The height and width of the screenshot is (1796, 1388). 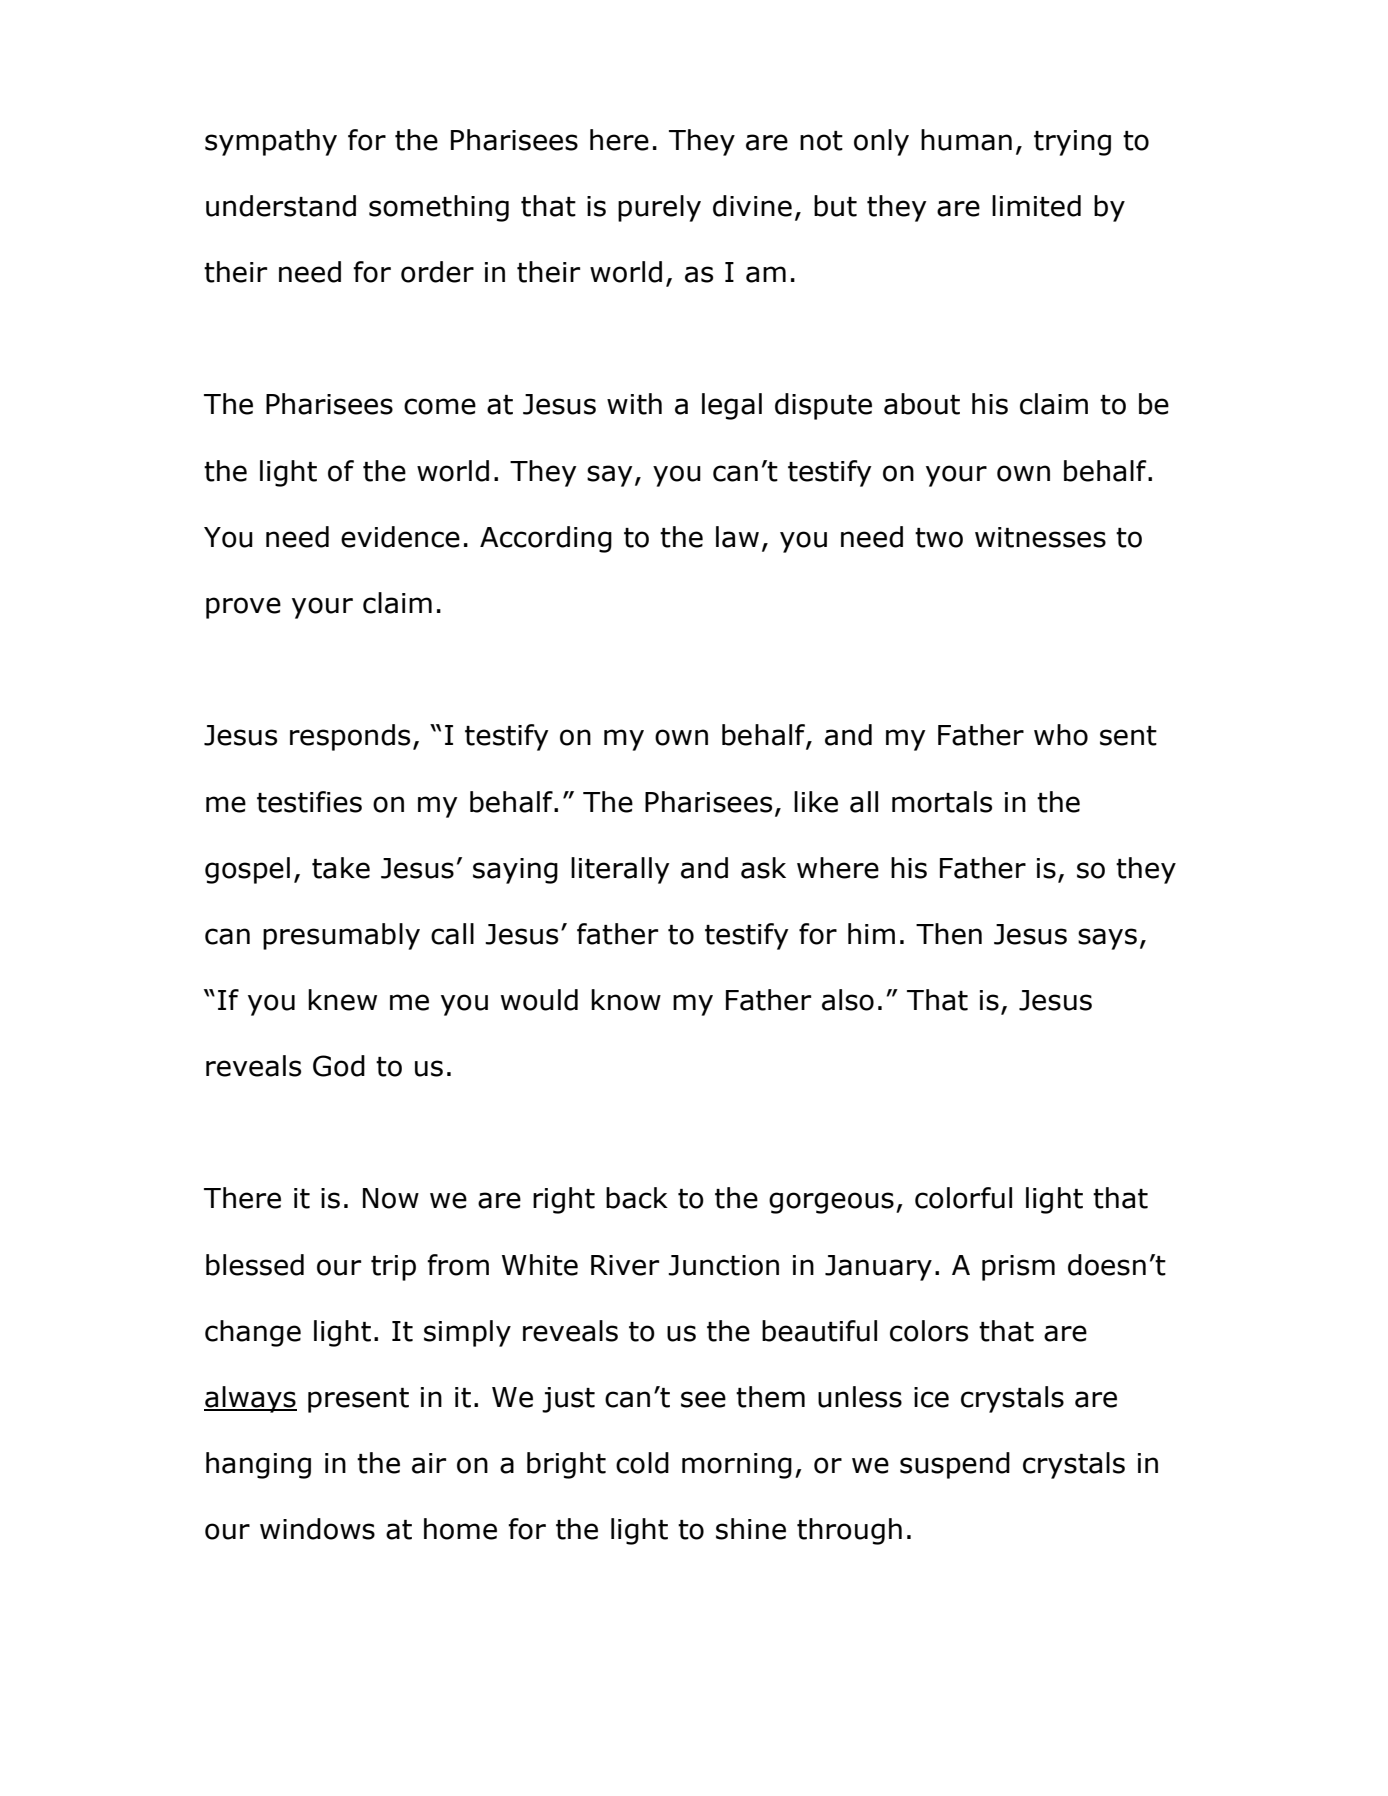 What do you see at coordinates (659, 208) in the screenshot?
I see `purely` at bounding box center [659, 208].
